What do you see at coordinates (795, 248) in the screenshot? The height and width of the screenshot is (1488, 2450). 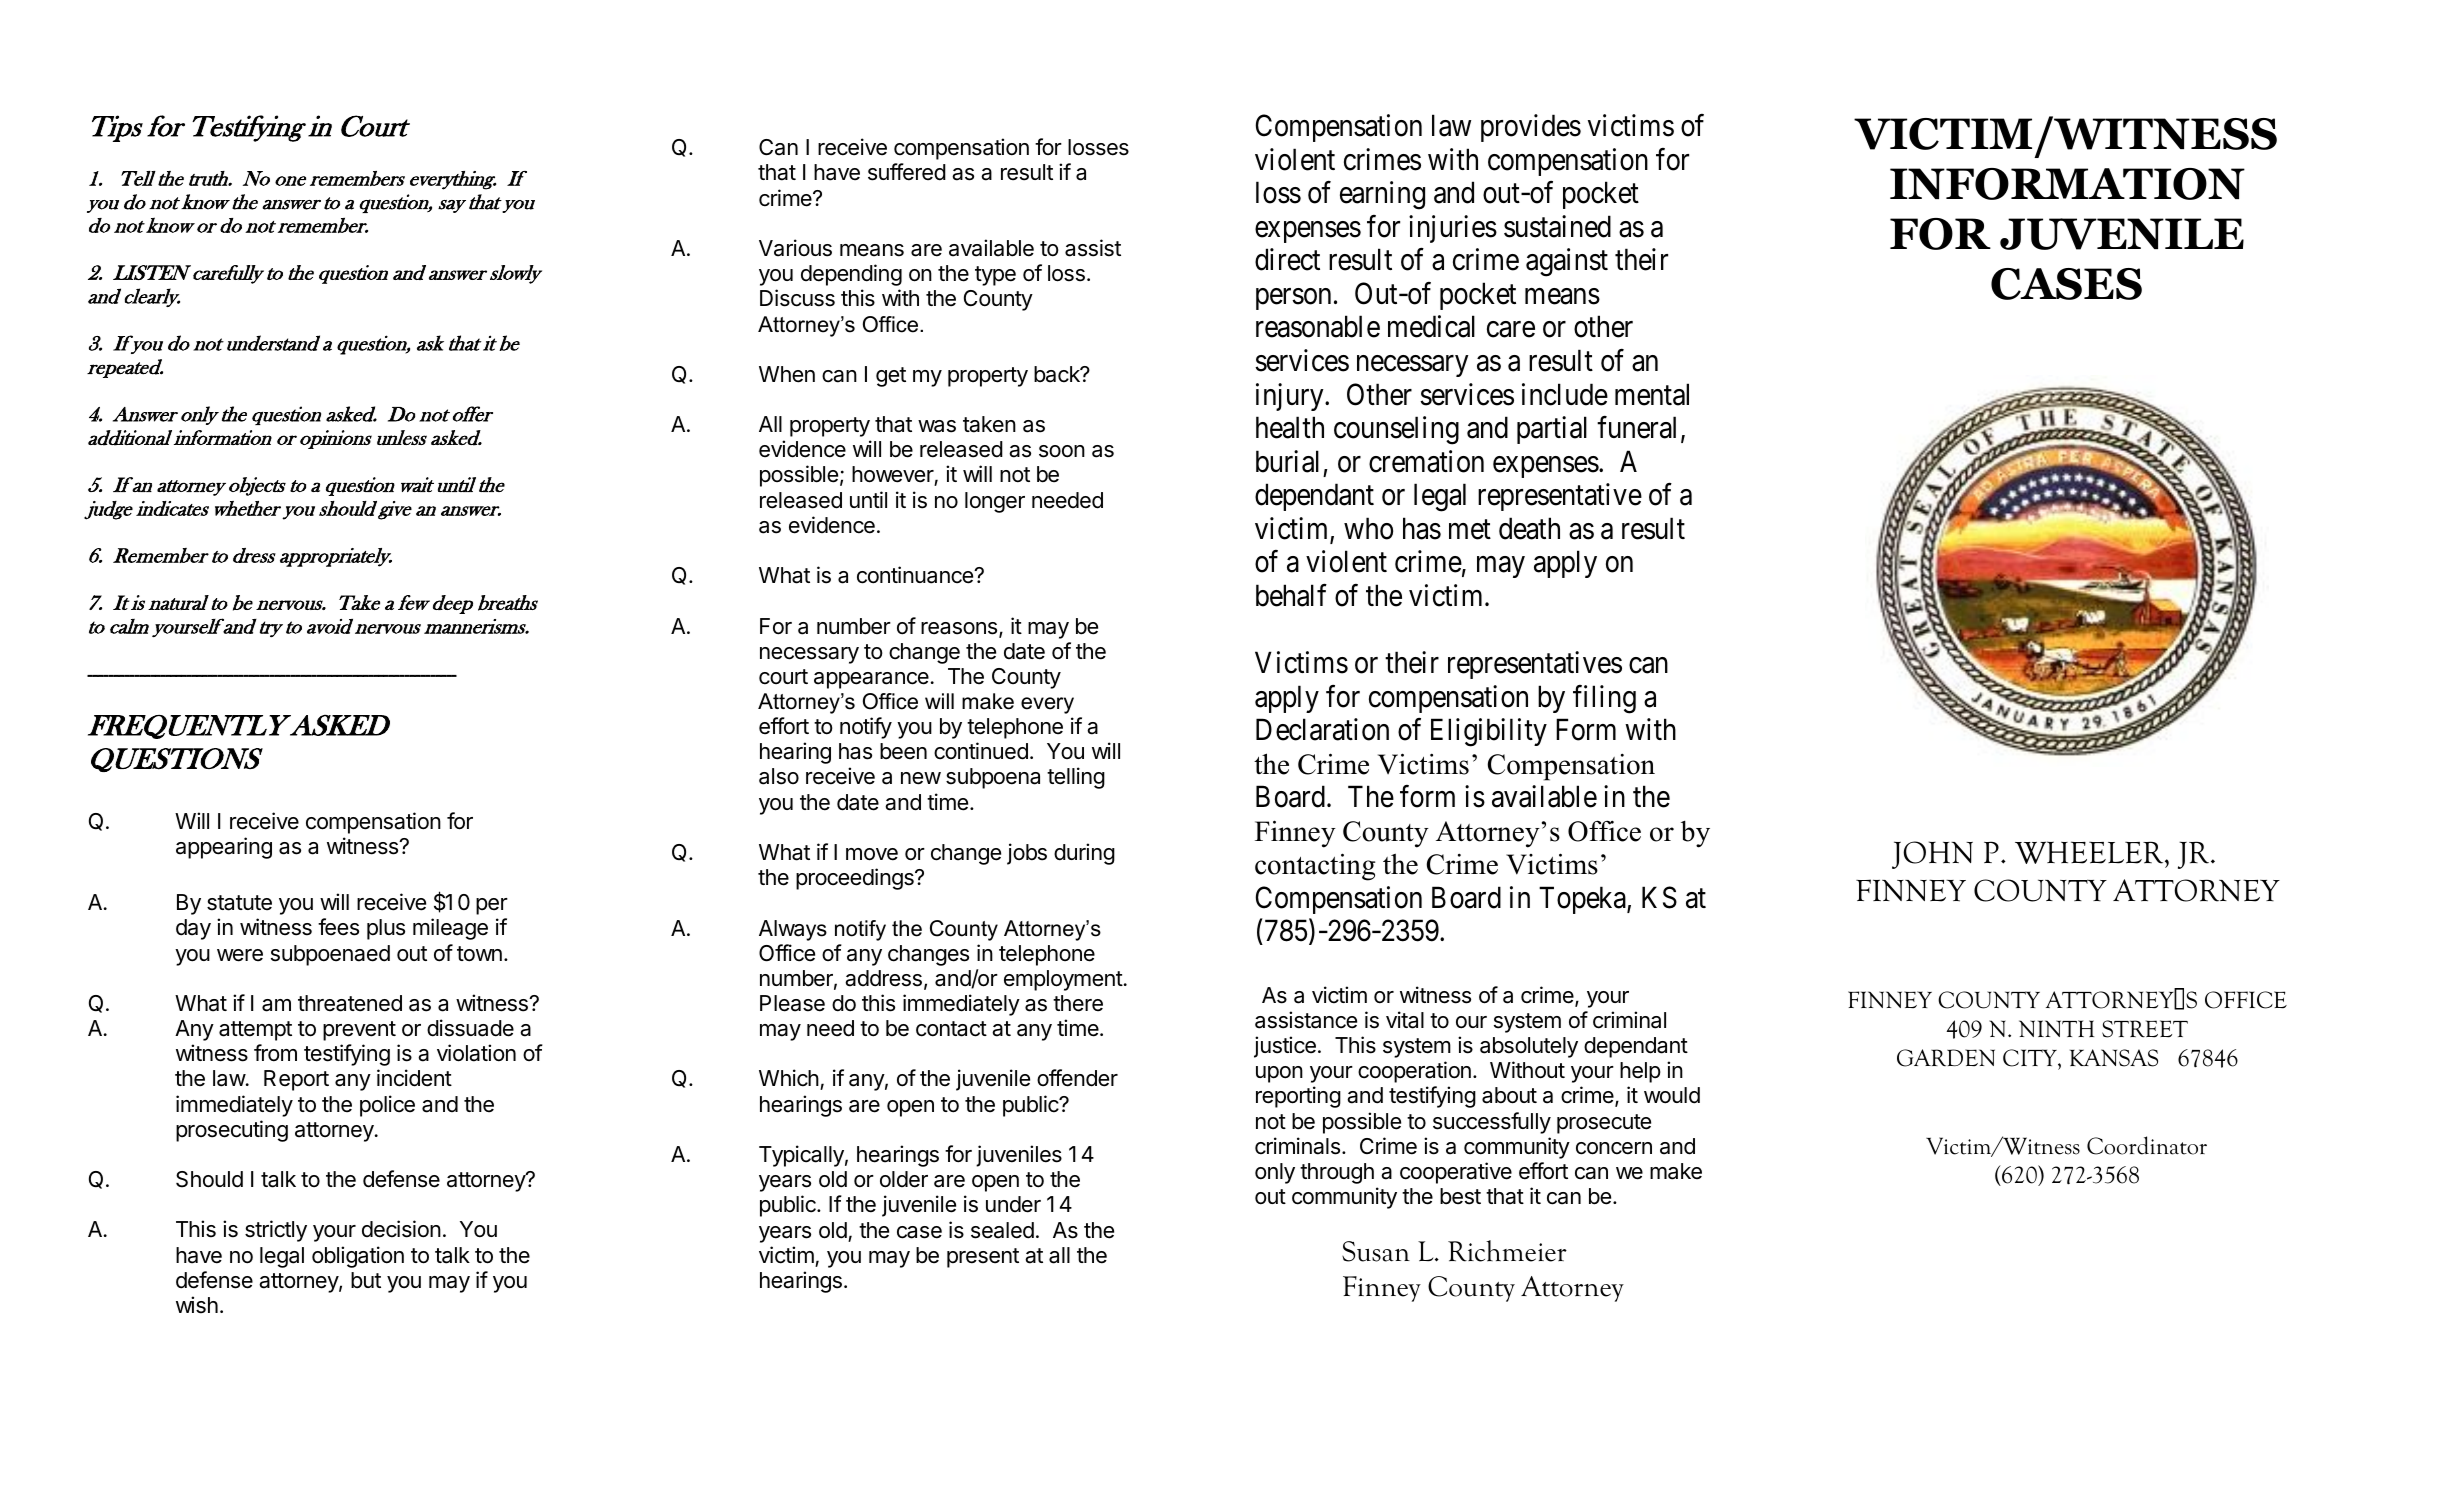 I see `Various` at bounding box center [795, 248].
